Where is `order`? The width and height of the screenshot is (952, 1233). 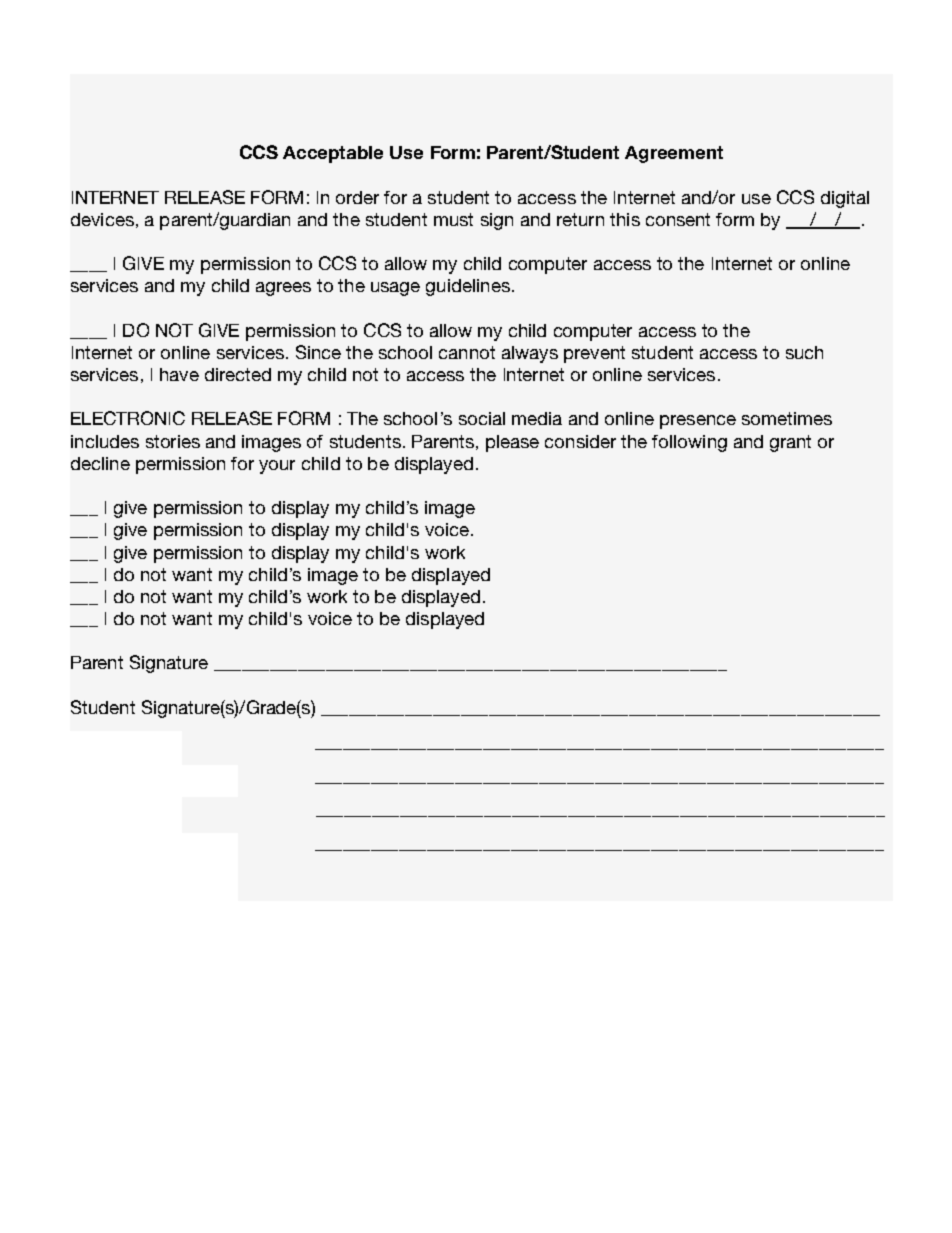
order is located at coordinates (357, 197).
